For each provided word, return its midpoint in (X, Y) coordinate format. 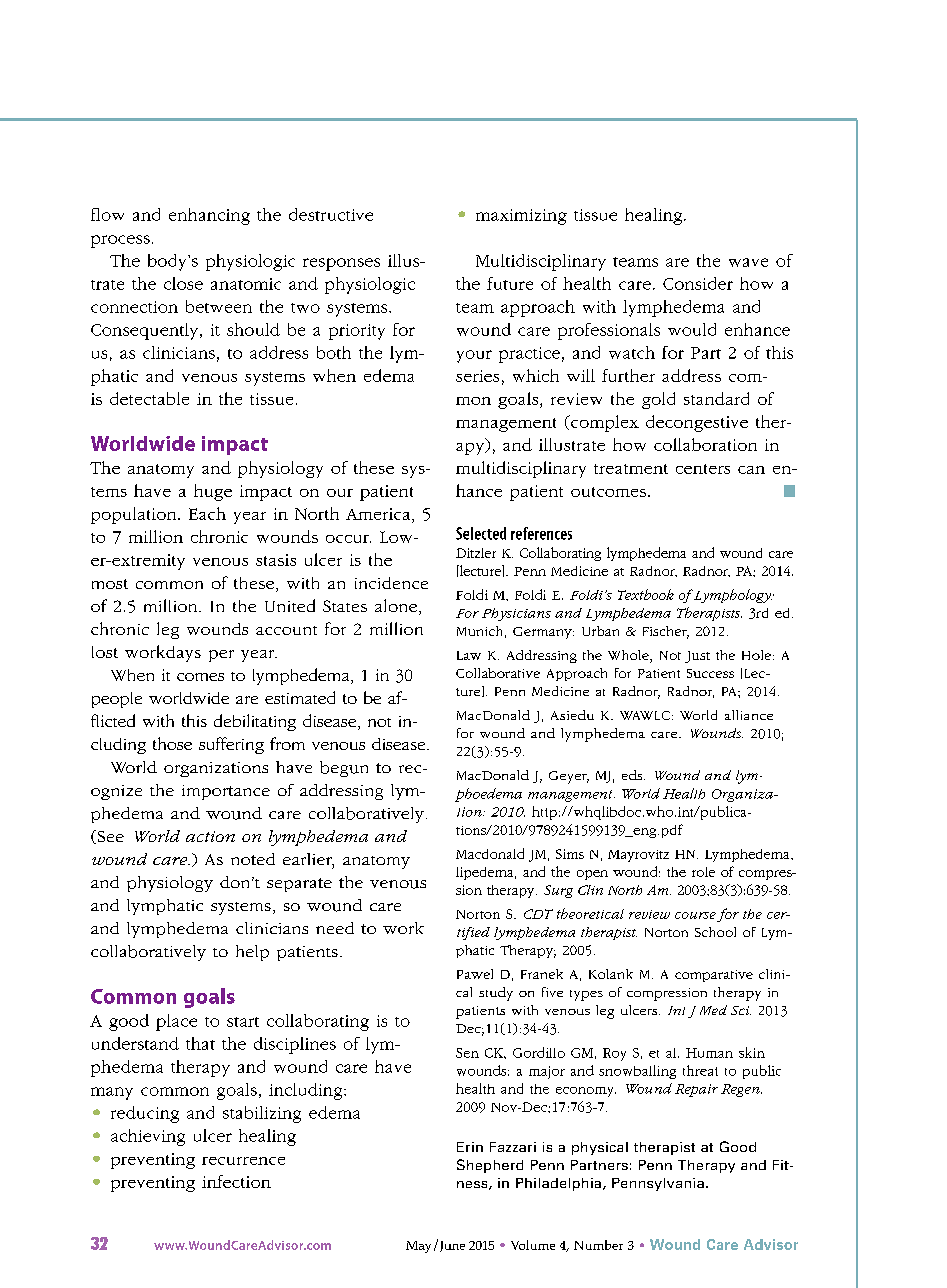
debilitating (255, 722)
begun (344, 769)
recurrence (243, 1161)
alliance (749, 715)
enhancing (209, 216)
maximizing (521, 217)
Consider (698, 283)
